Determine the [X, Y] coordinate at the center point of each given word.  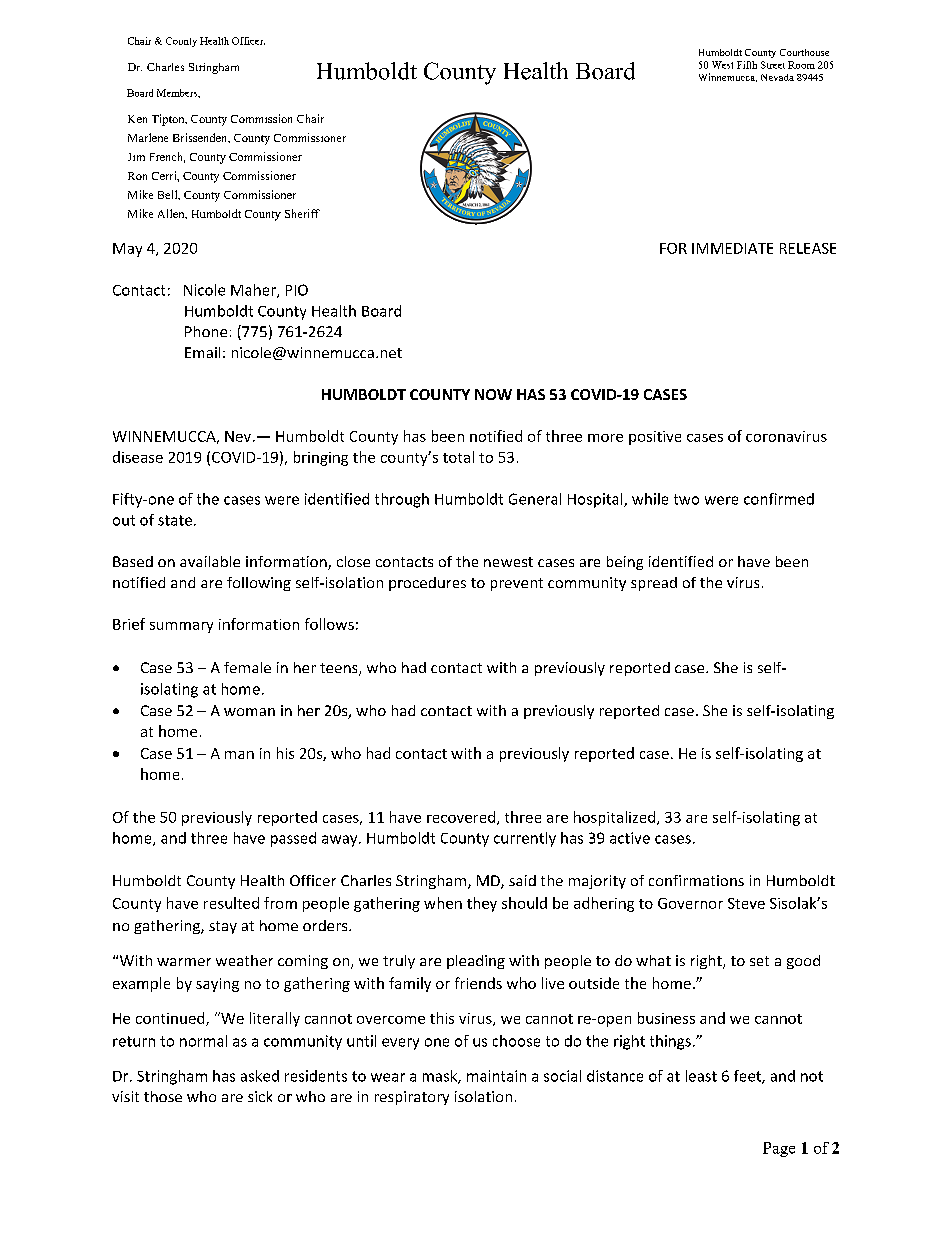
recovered [461, 817]
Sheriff [302, 213]
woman [249, 712]
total [458, 457]
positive [655, 438]
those [163, 1096]
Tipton [169, 120]
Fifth [747, 65]
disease [138, 457]
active [630, 838]
